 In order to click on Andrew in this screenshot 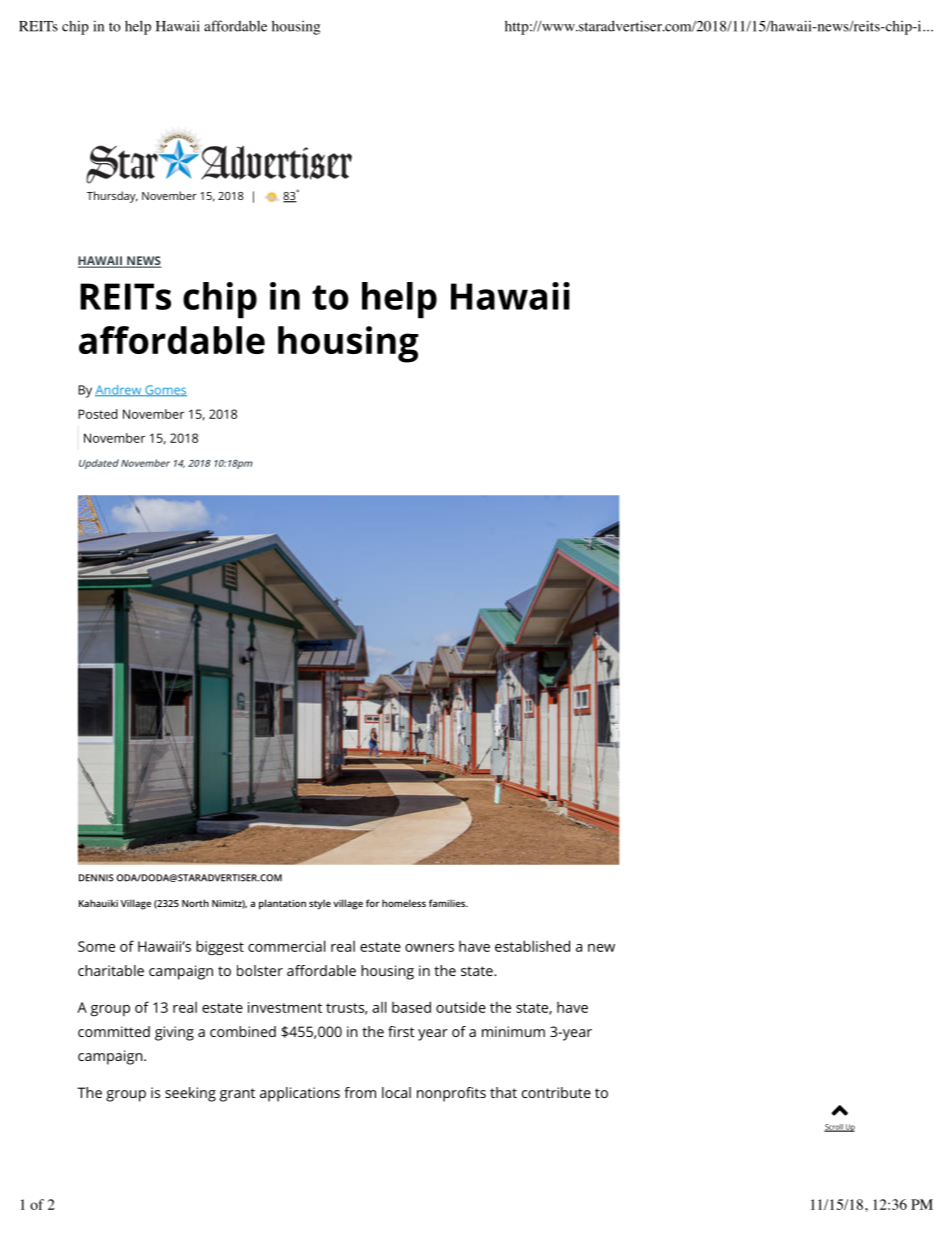, I will do `click(119, 390)`.
